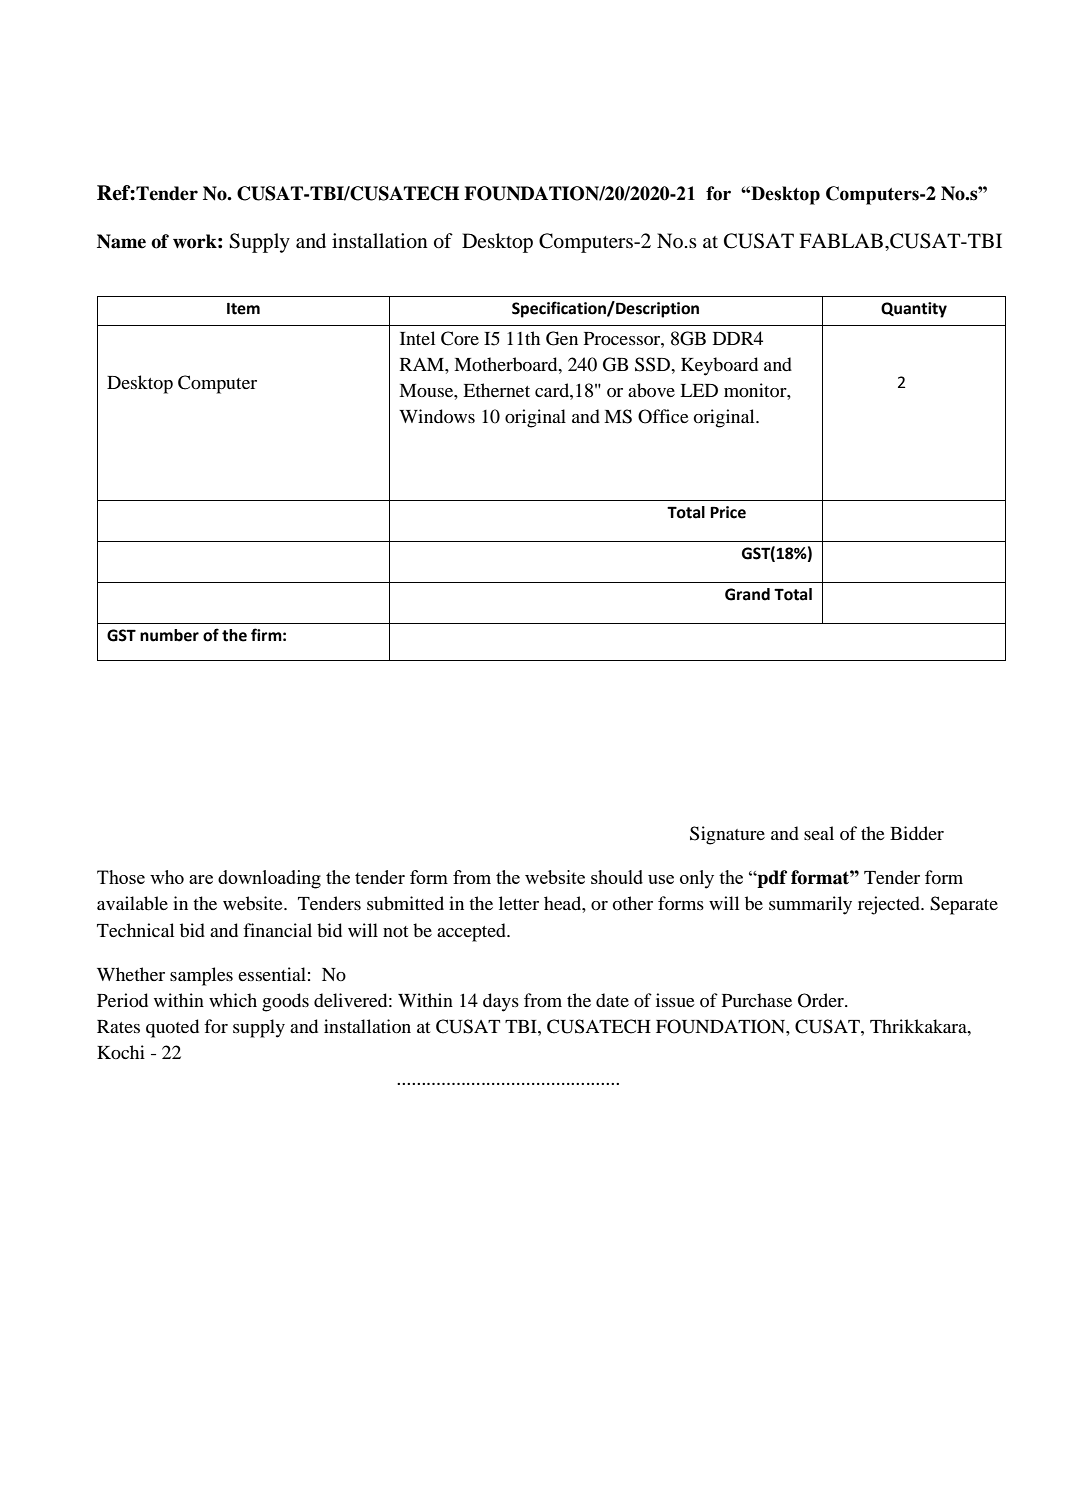  I want to click on Item, so click(243, 309).
